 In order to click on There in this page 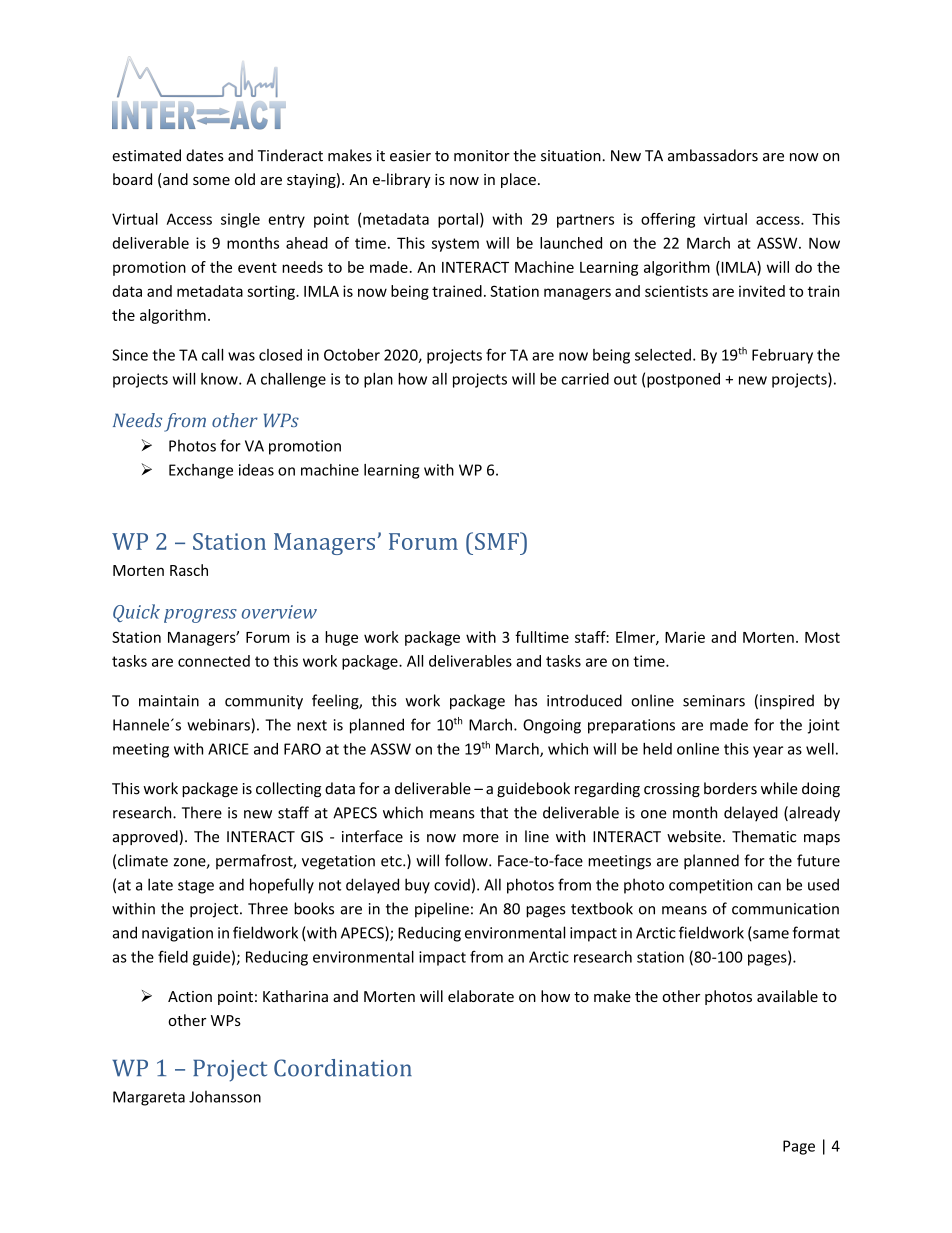, I will do `click(202, 812)`.
